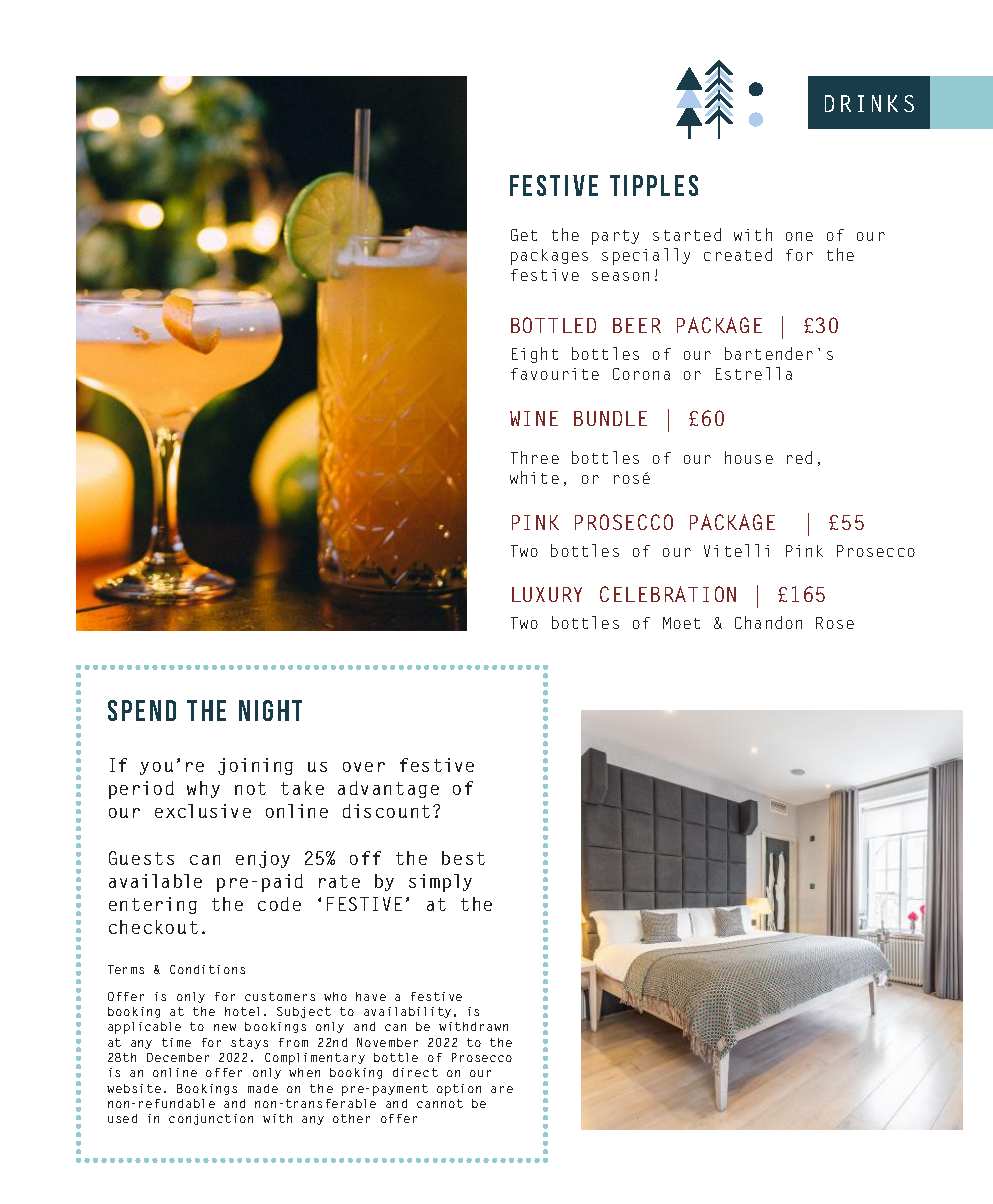  What do you see at coordinates (615, 237) in the screenshot?
I see `party` at bounding box center [615, 237].
